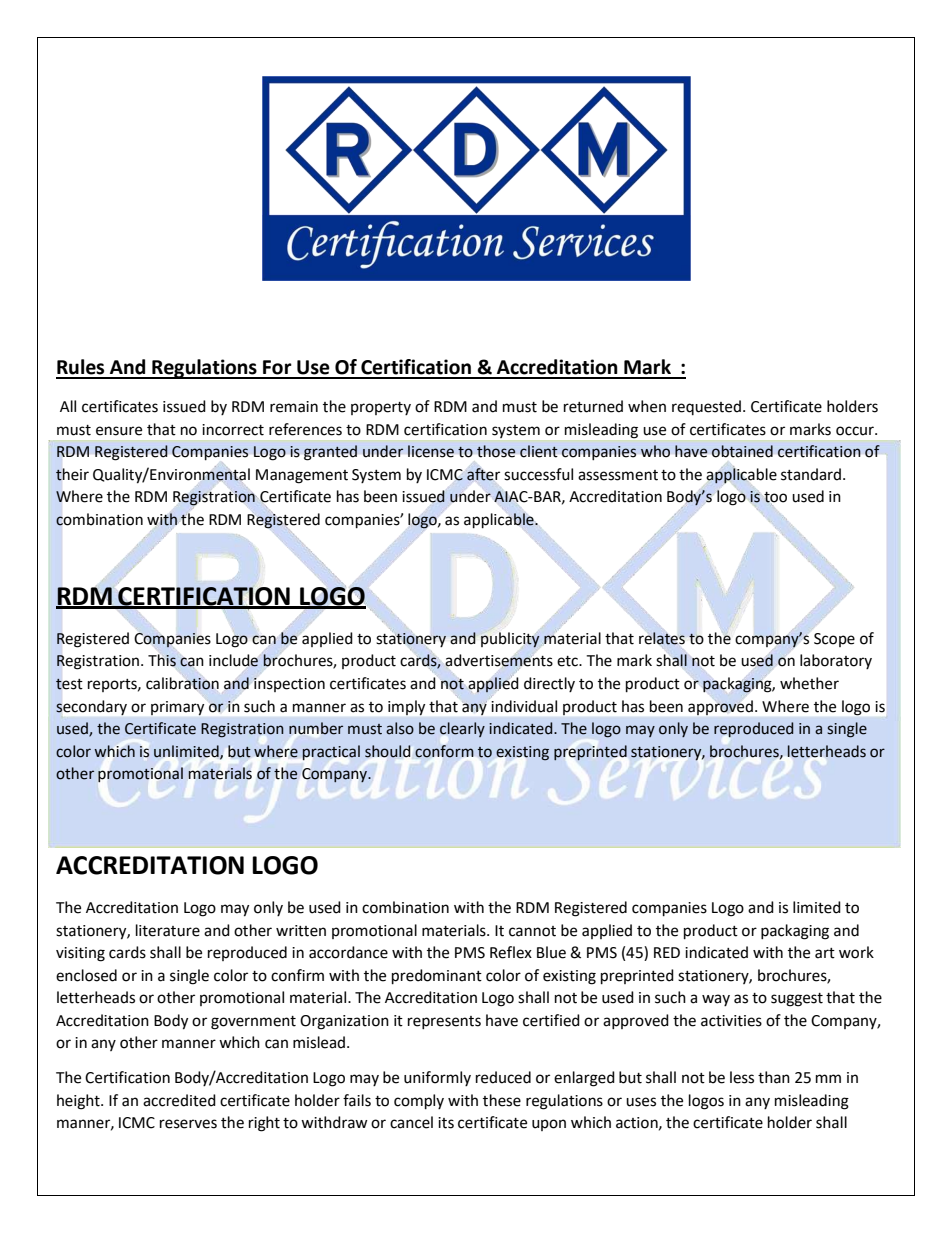  Describe the element at coordinates (179, 1100) in the page. I see `accredited` at that location.
